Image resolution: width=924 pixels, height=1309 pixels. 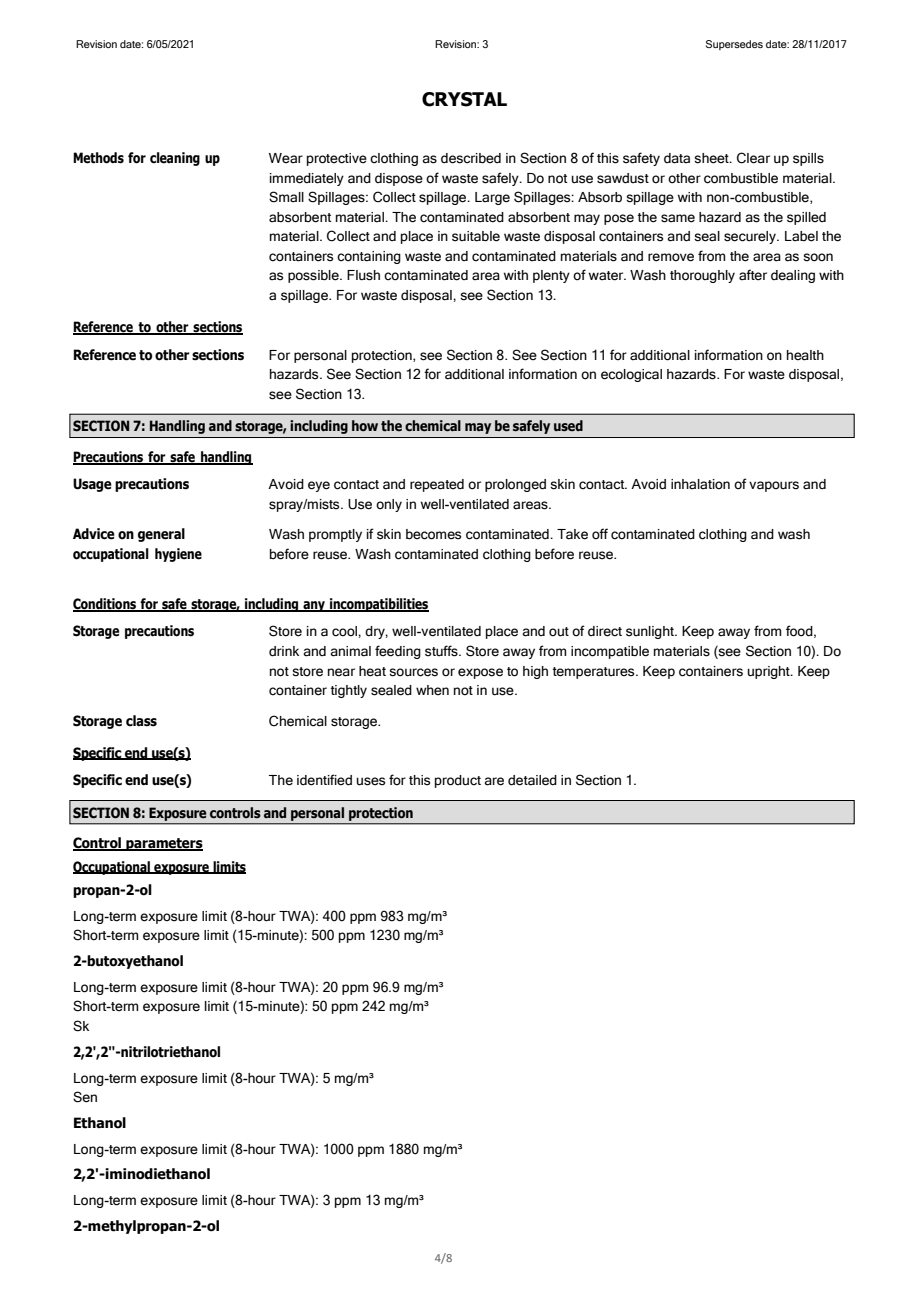 I want to click on Sen, so click(x=85, y=1097).
